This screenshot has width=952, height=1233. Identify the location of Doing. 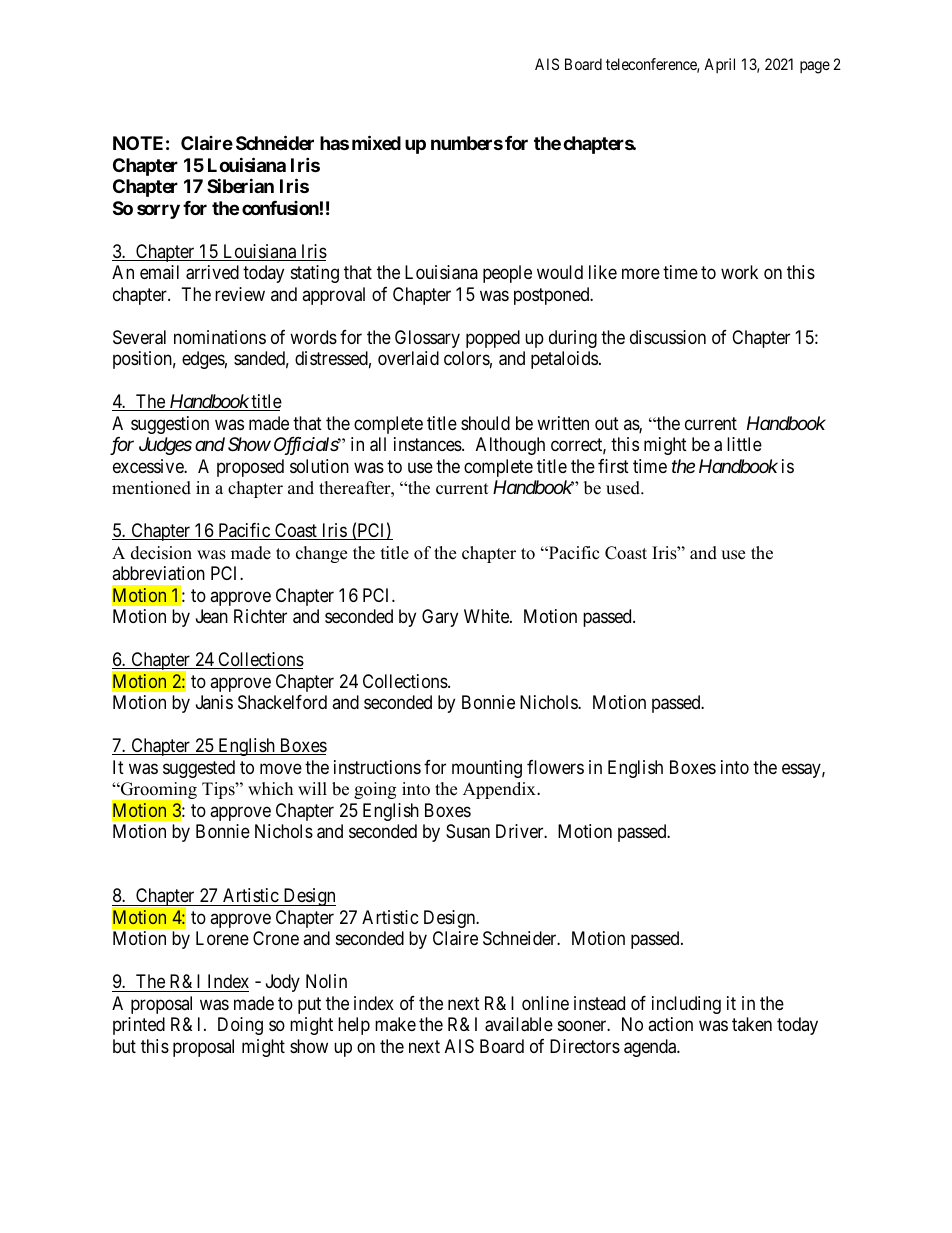
(240, 1026).
